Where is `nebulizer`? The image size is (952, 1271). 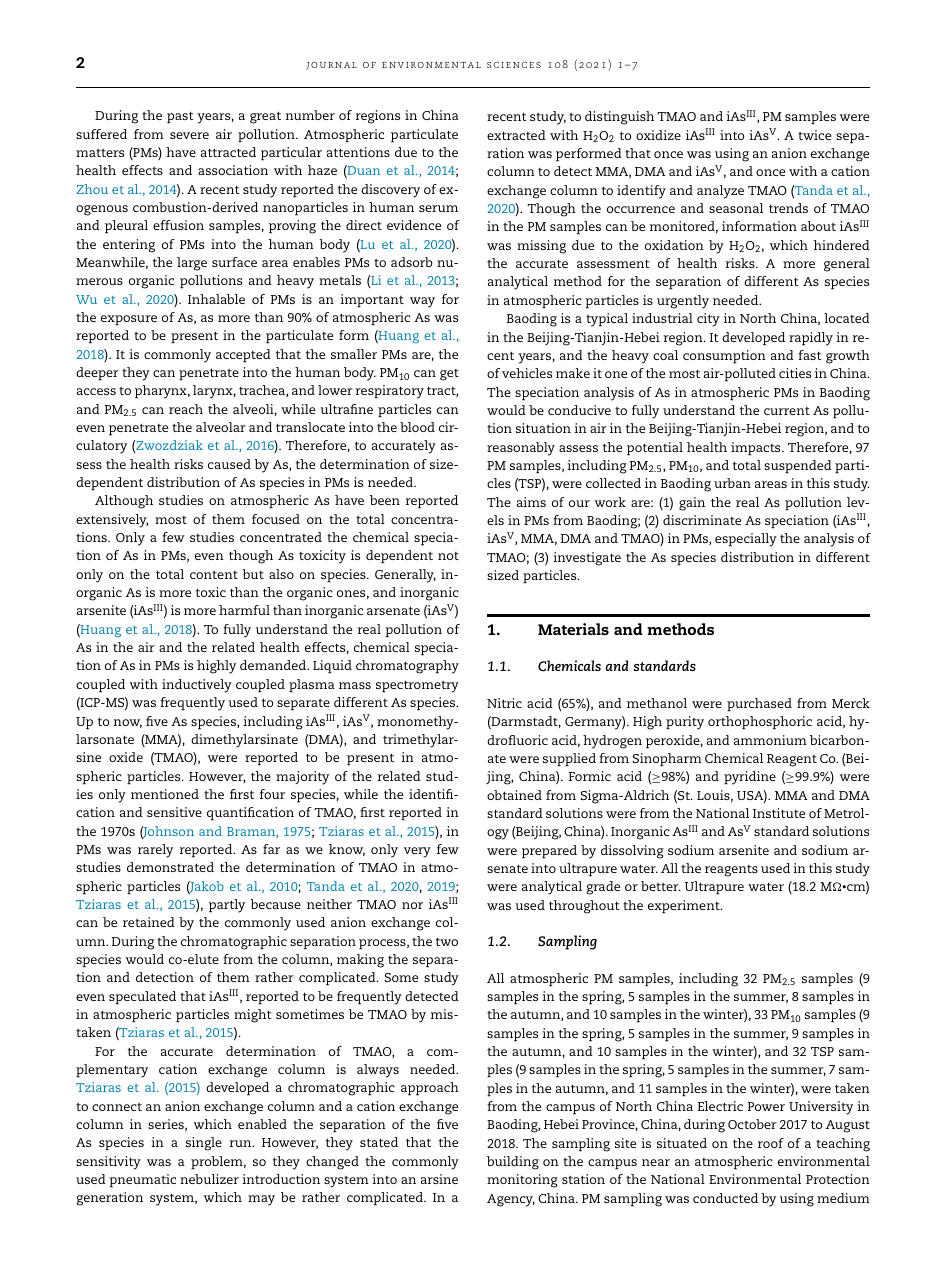
nebulizer is located at coordinates (209, 1179).
